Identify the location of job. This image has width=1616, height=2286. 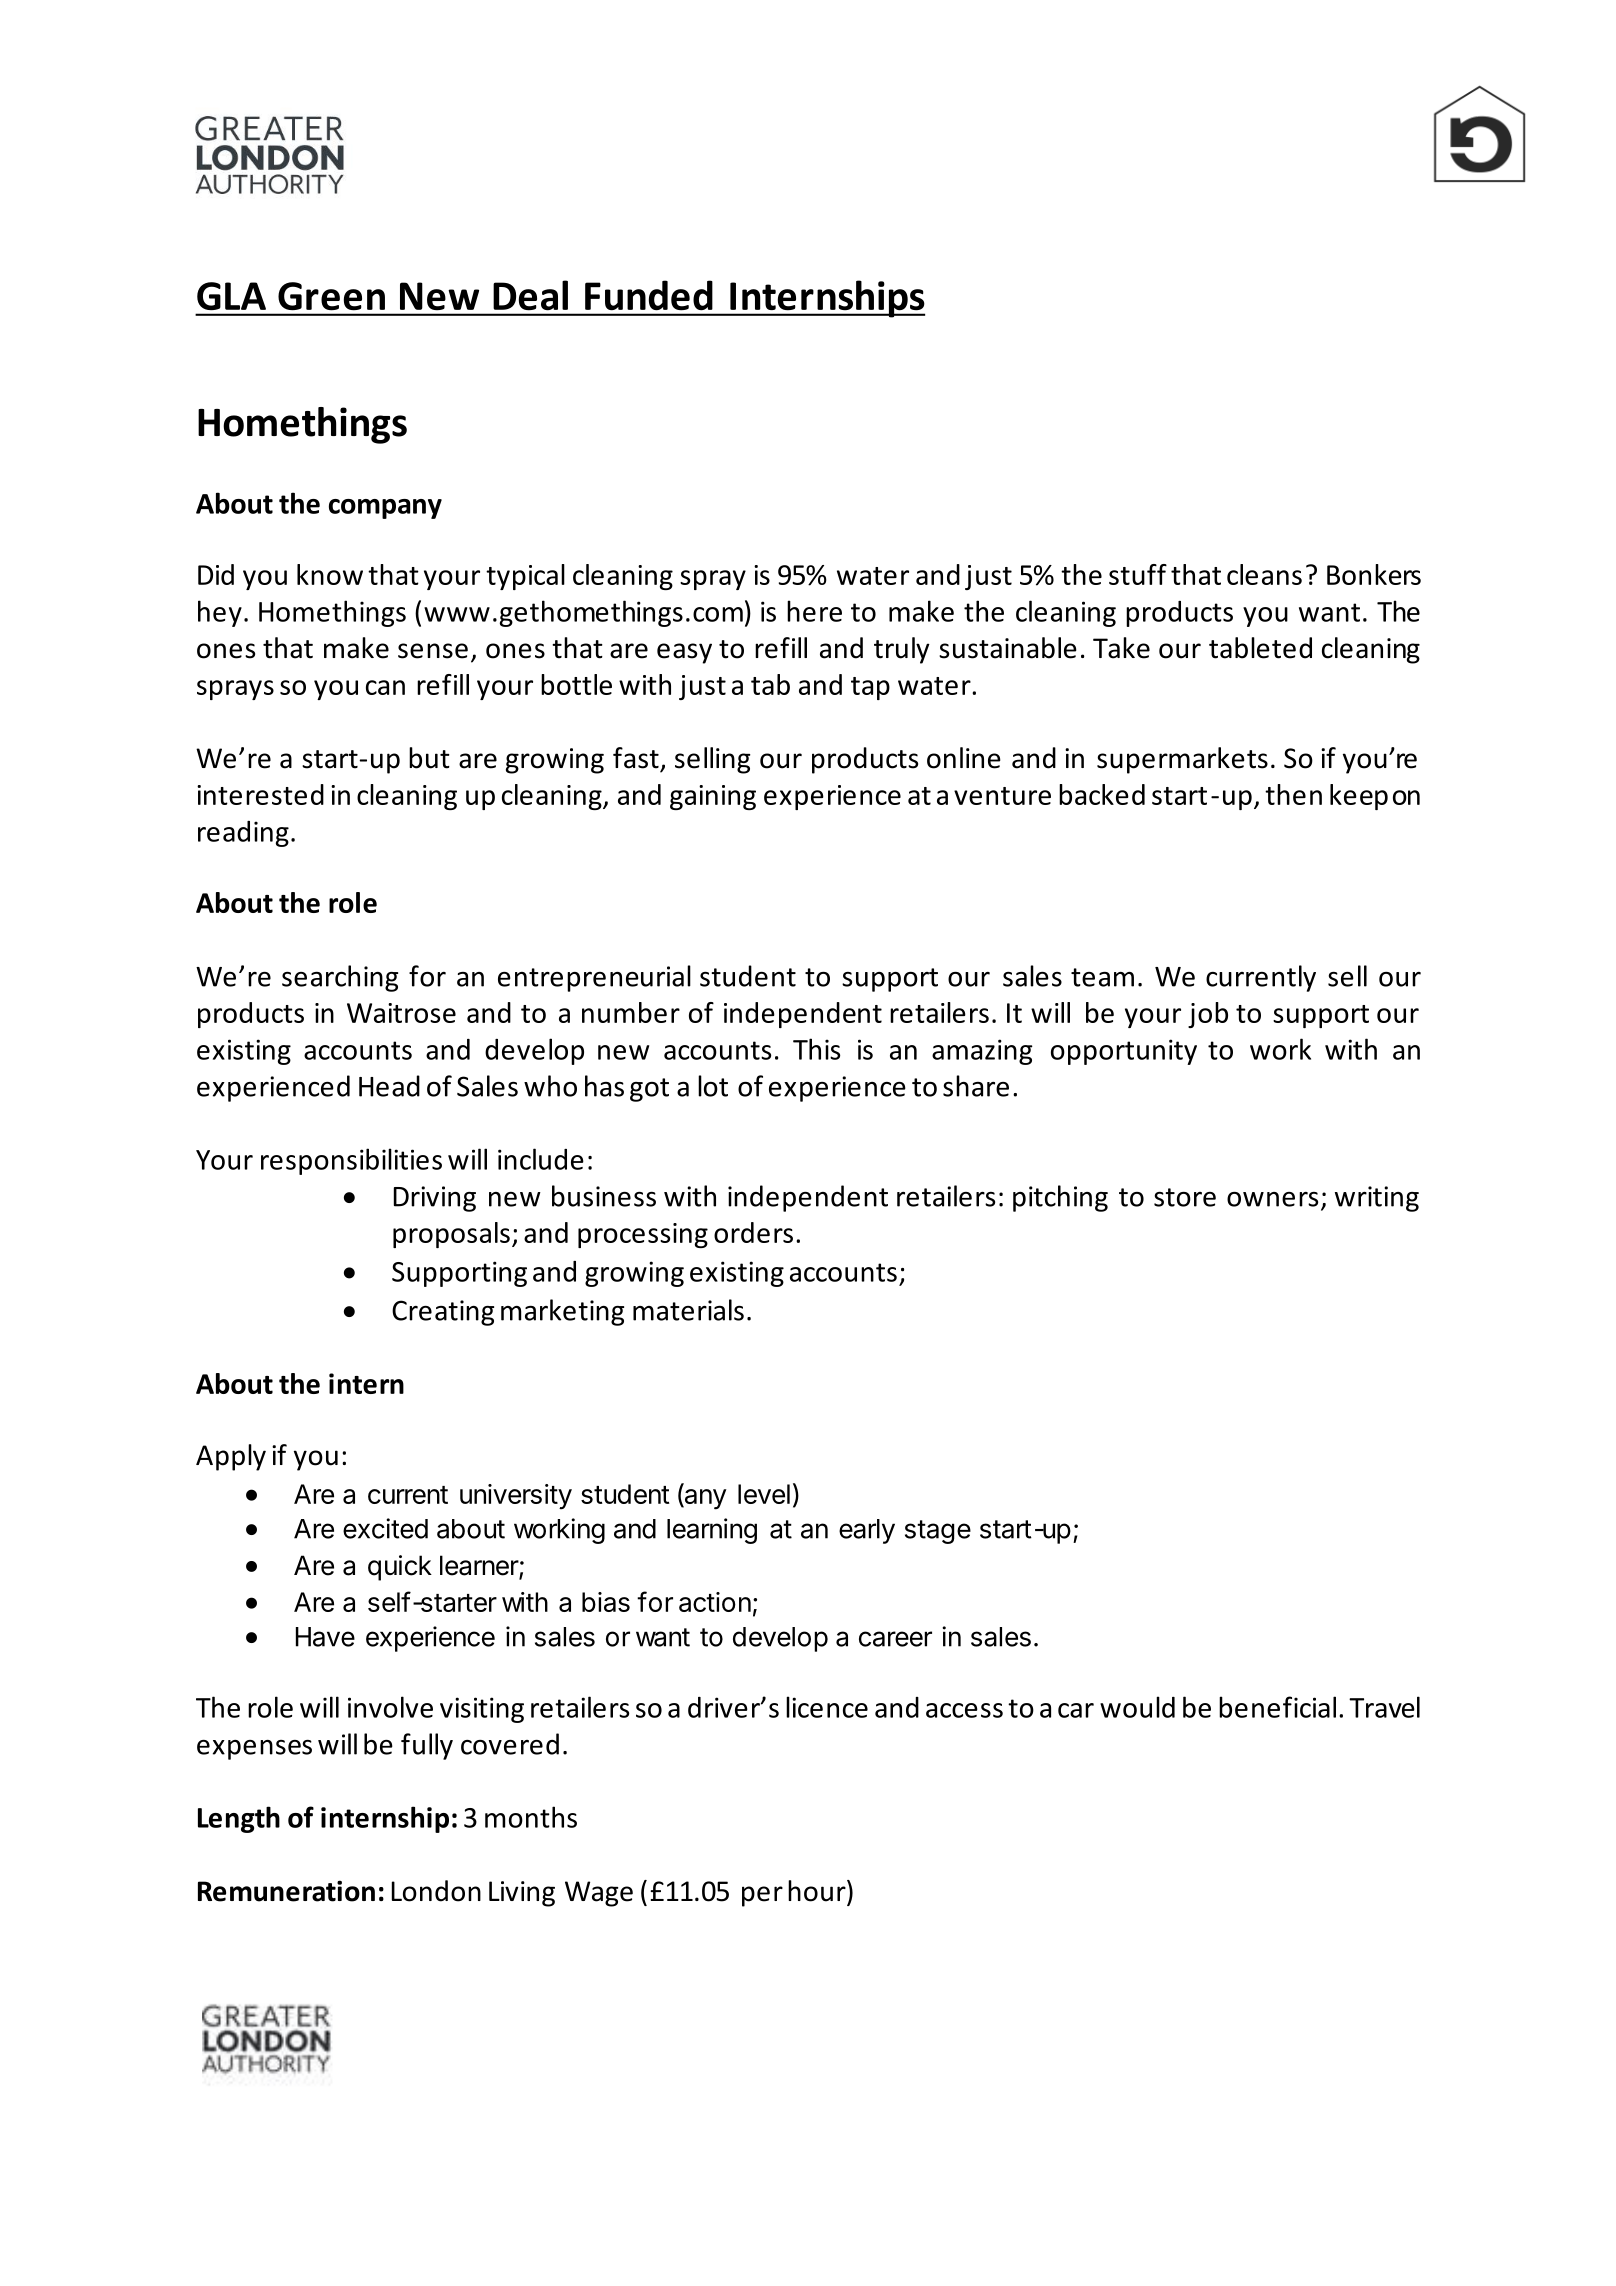
(1208, 1015).
